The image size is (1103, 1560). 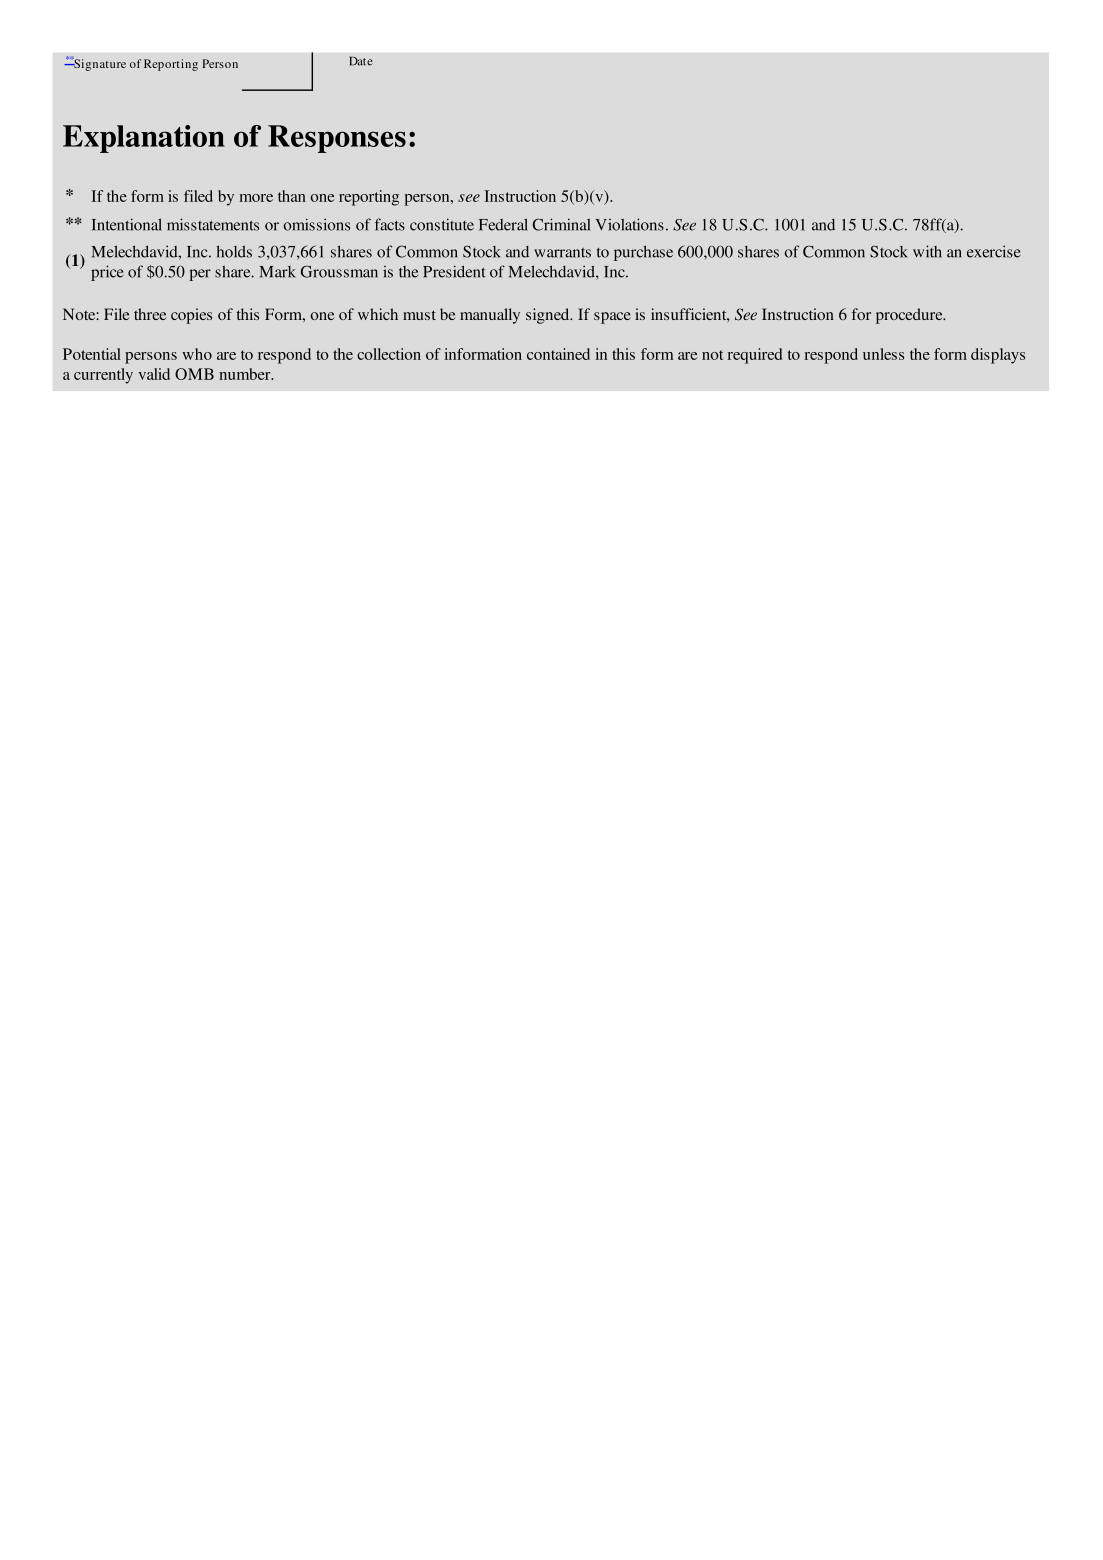 I want to click on Date, so click(x=361, y=61).
